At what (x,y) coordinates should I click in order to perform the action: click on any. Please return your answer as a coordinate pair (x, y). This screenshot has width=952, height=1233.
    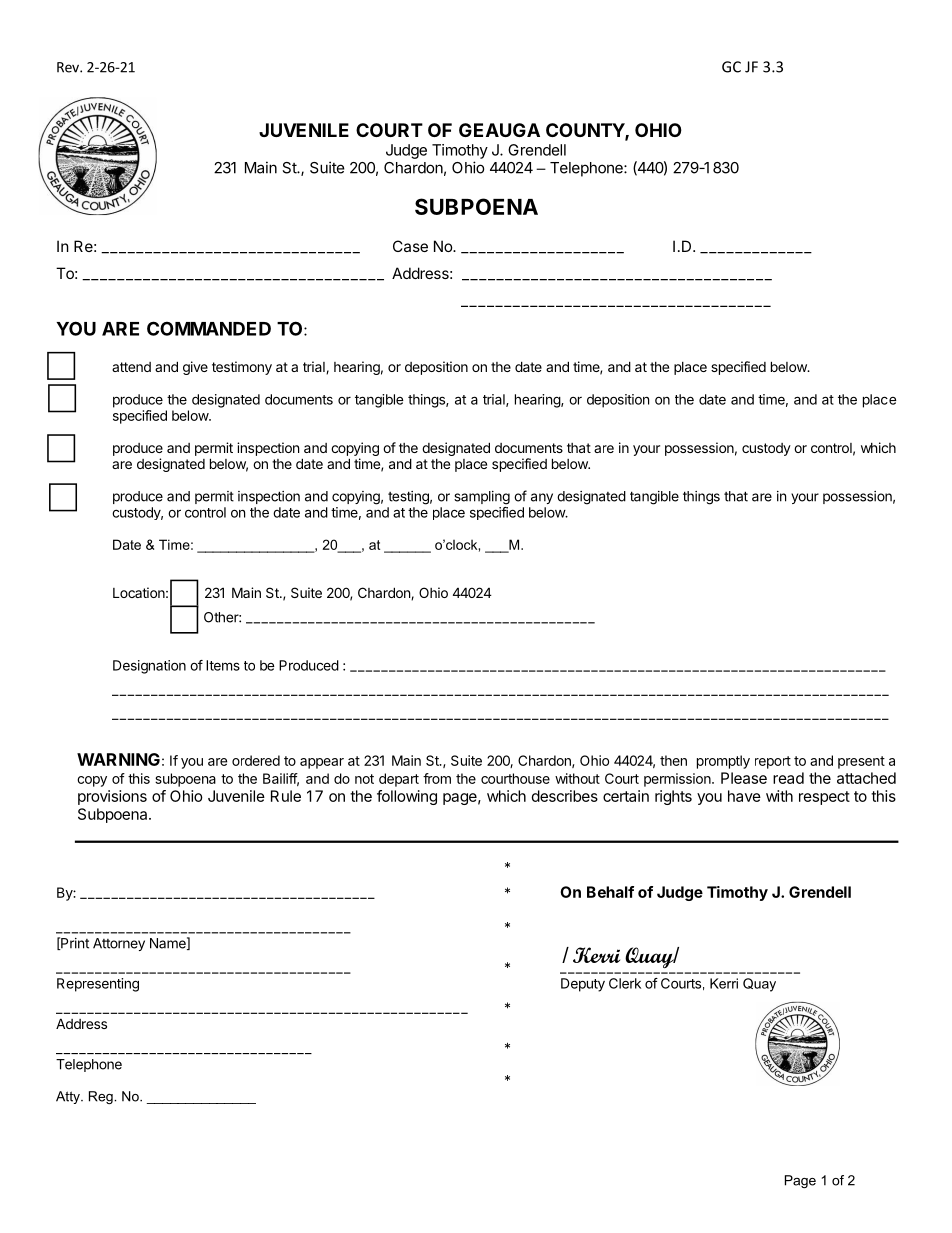
    Looking at the image, I should click on (542, 498).
